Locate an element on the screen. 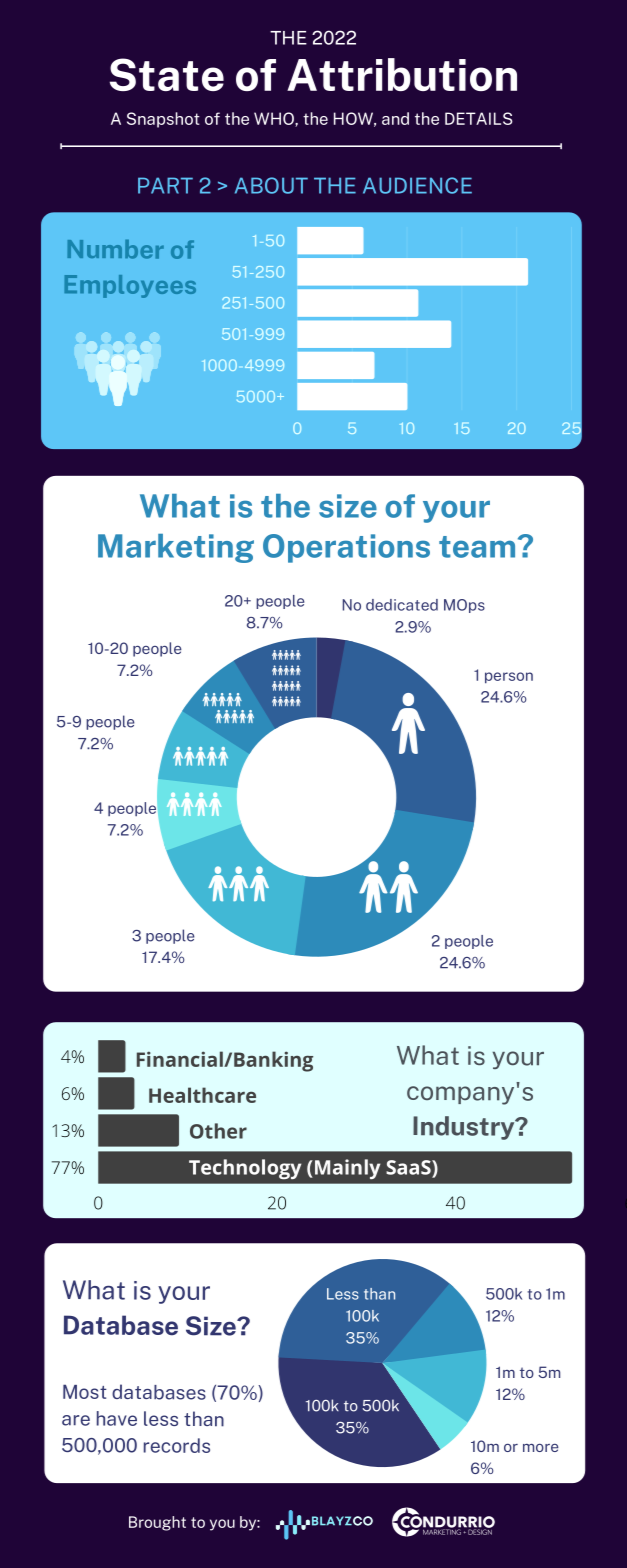  team is located at coordinates (477, 547).
